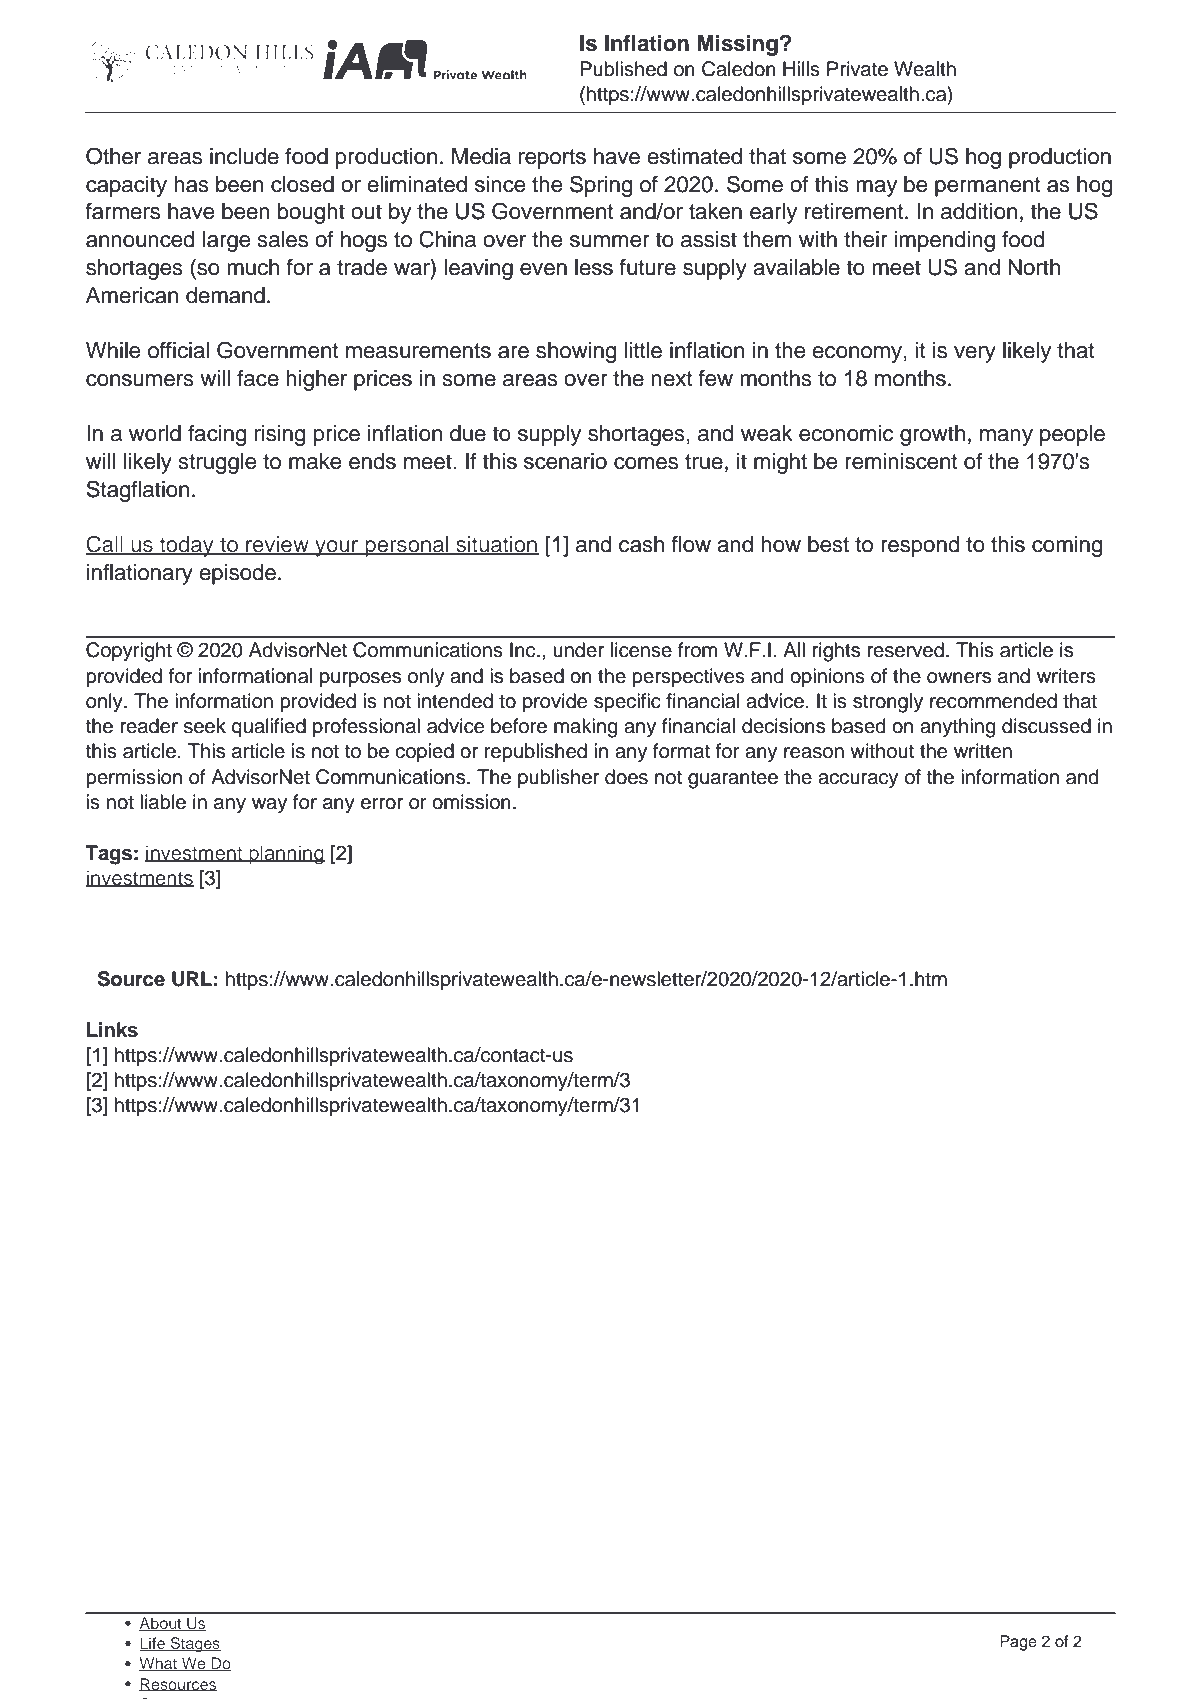  Describe the element at coordinates (987, 187) in the page. I see `permanent` at that location.
